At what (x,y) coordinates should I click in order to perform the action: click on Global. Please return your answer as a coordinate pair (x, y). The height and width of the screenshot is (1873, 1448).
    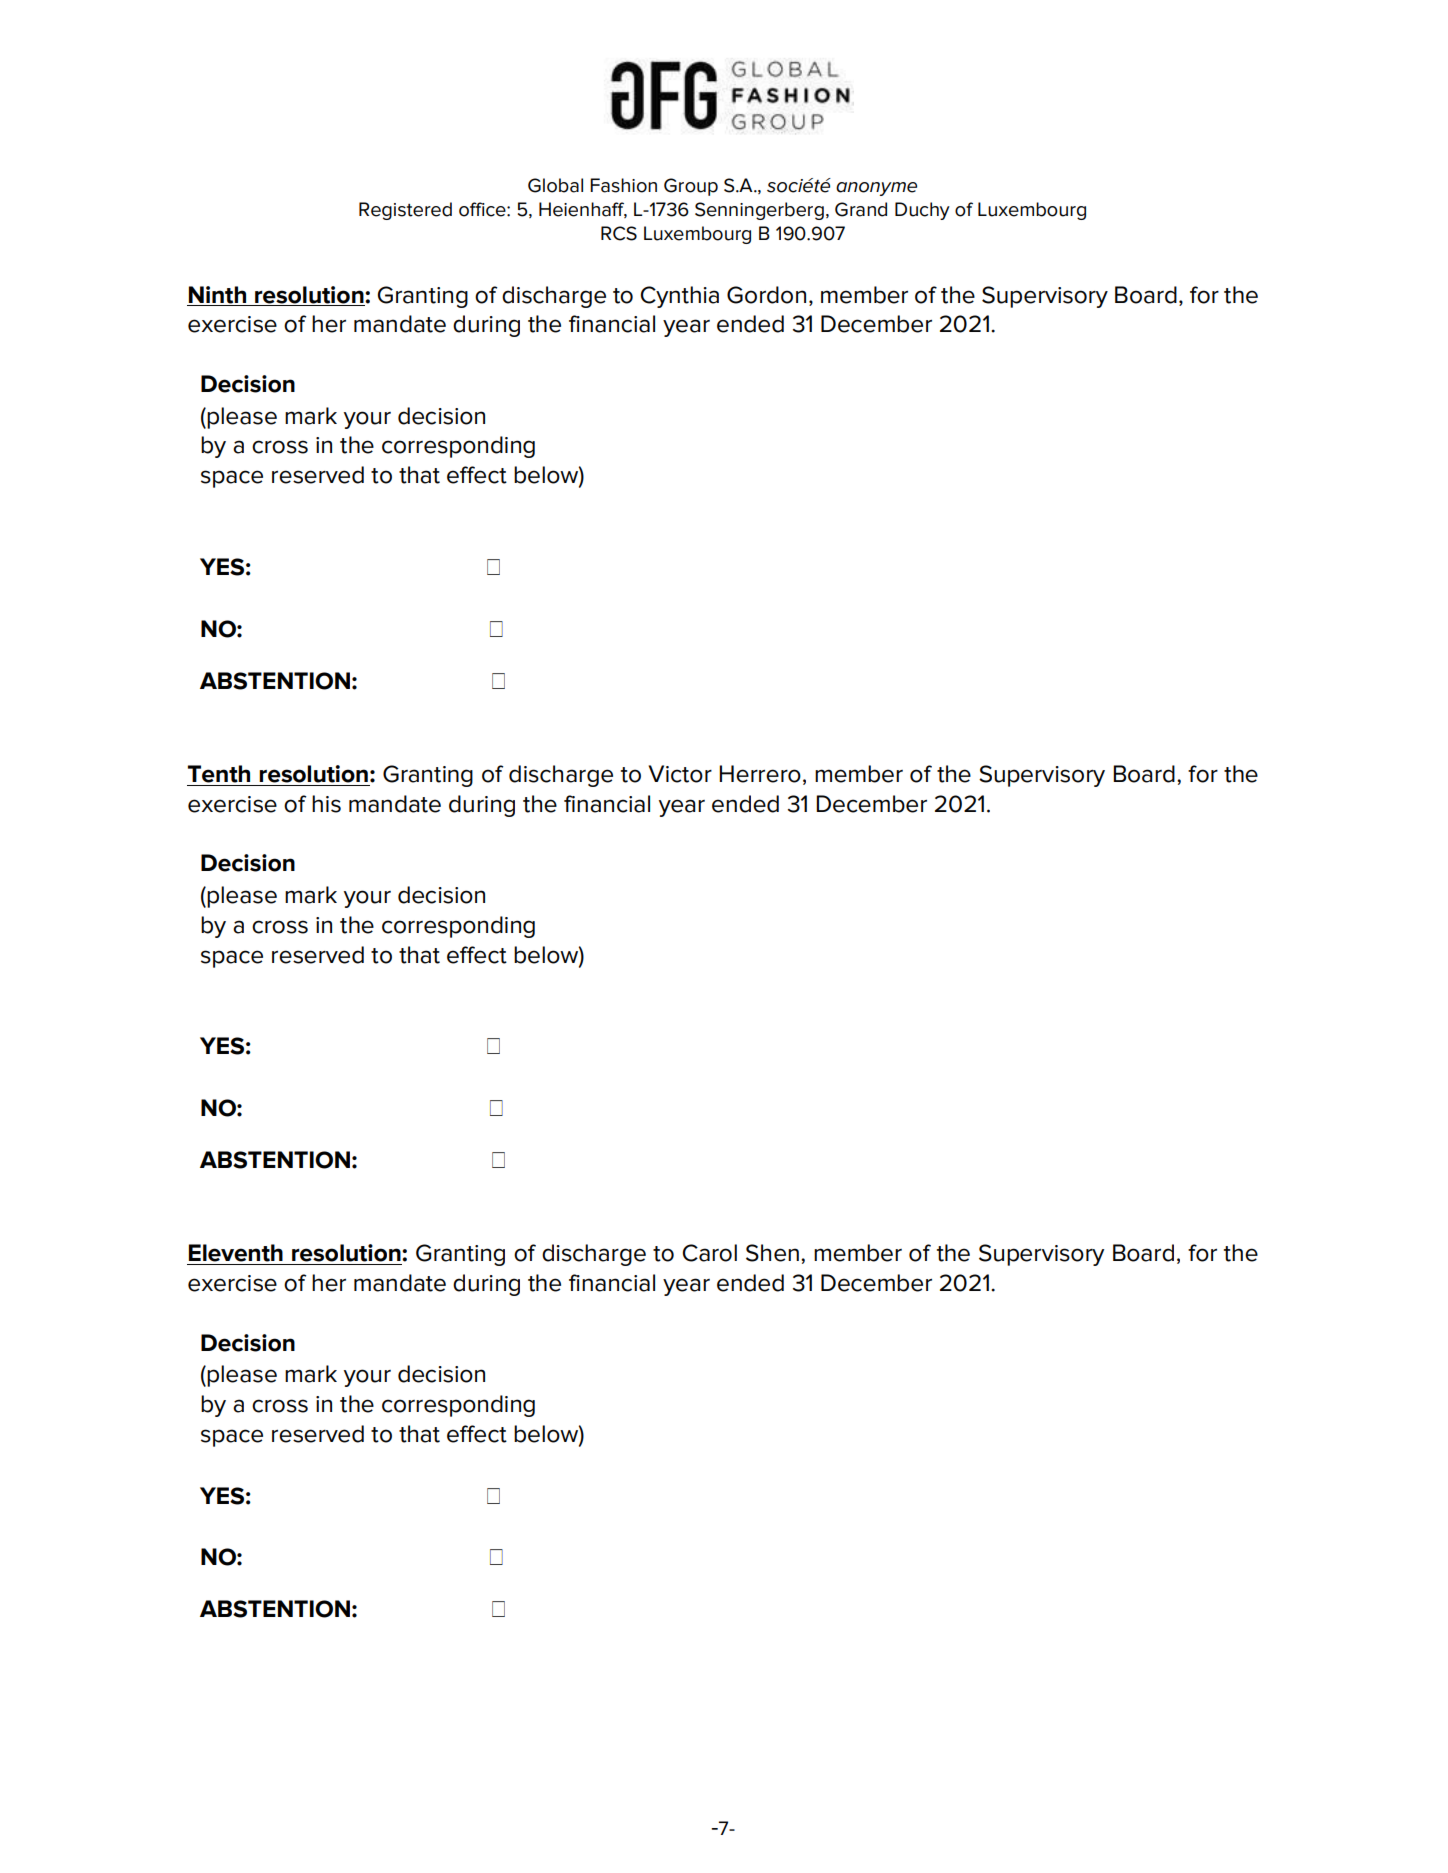
    Looking at the image, I should click on (555, 185).
